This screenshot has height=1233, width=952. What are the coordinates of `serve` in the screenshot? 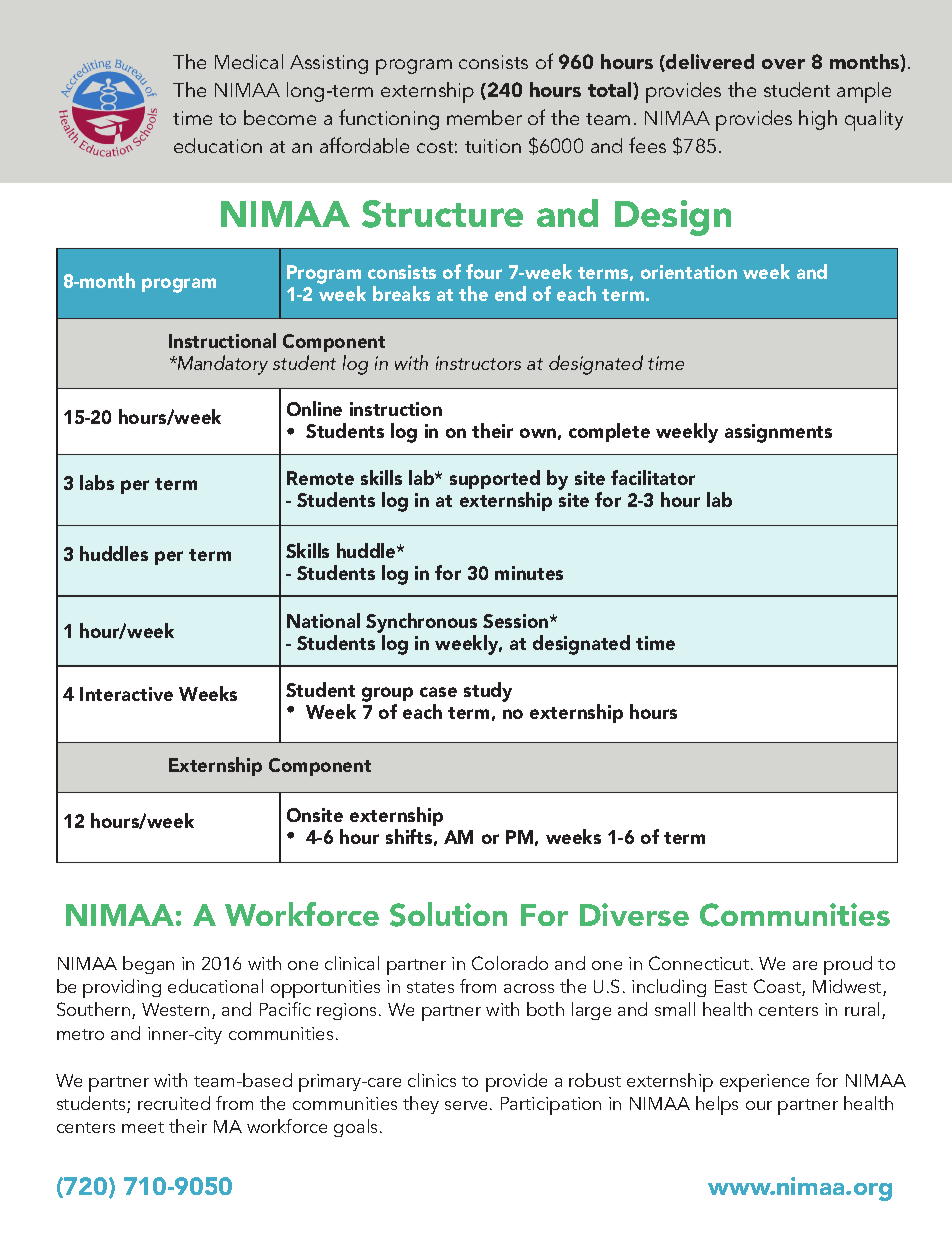 It's located at (466, 1105).
